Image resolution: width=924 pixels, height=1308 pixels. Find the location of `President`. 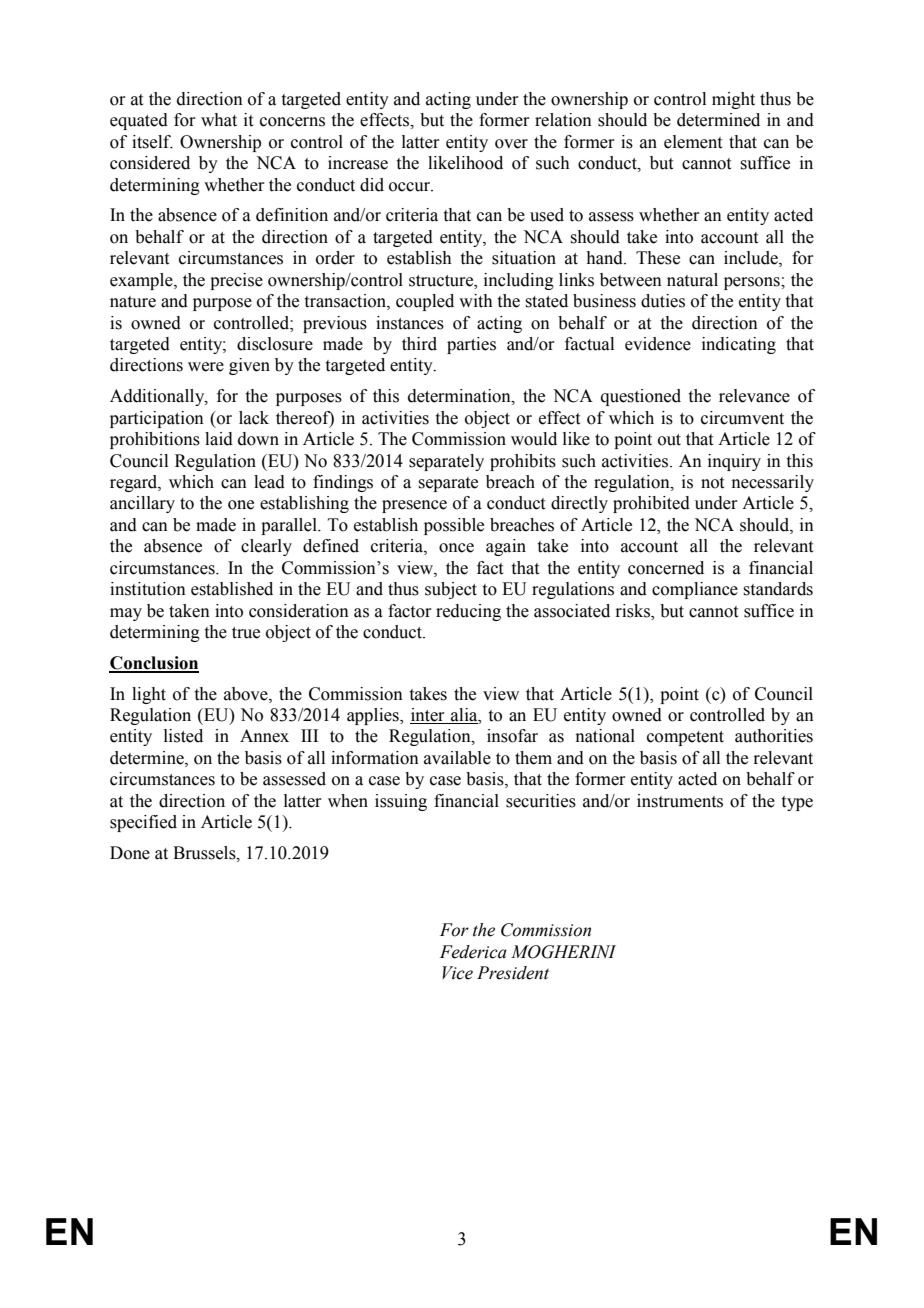

President is located at coordinates (513, 973).
